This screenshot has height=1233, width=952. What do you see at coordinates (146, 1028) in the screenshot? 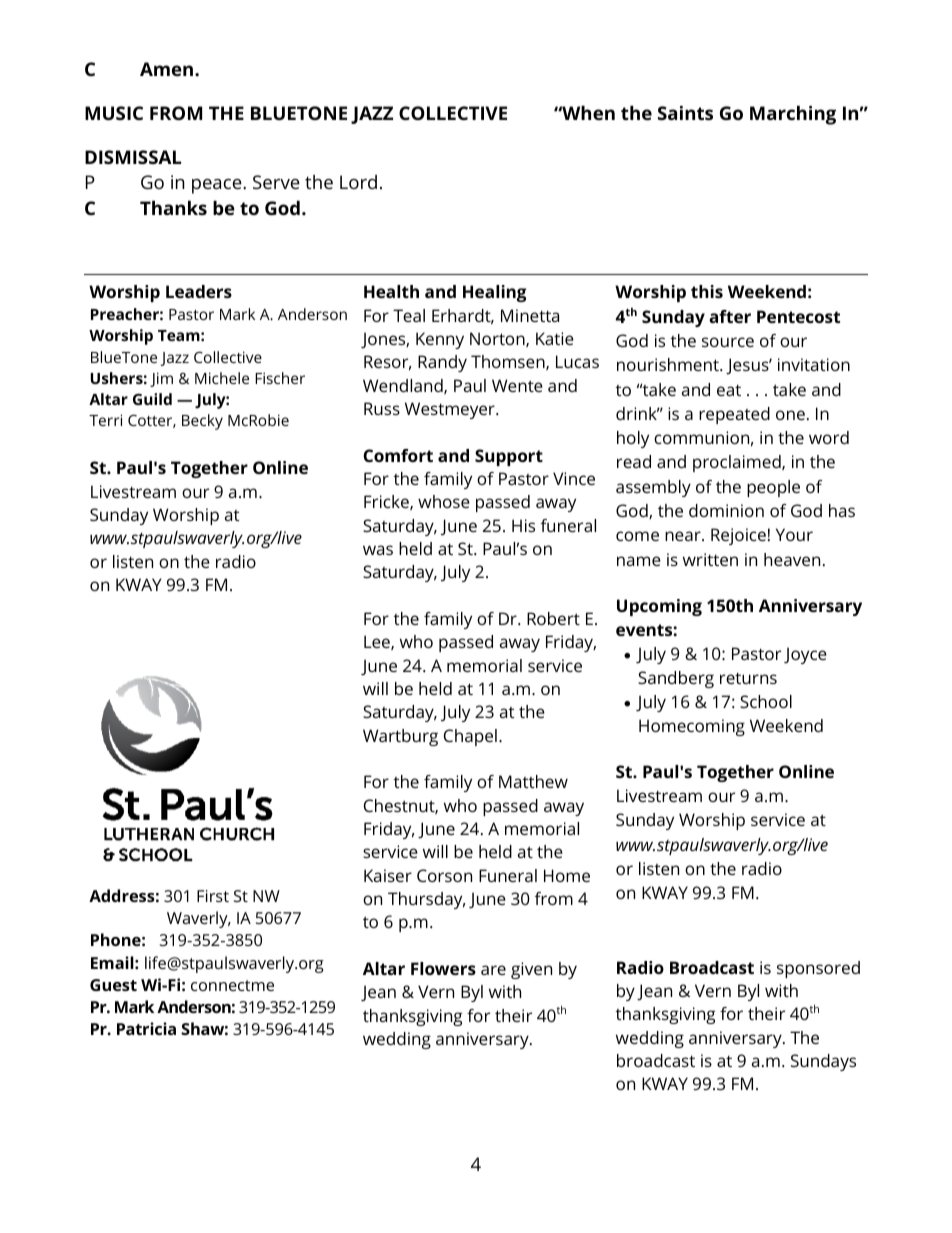
I see `Patricia` at bounding box center [146, 1028].
